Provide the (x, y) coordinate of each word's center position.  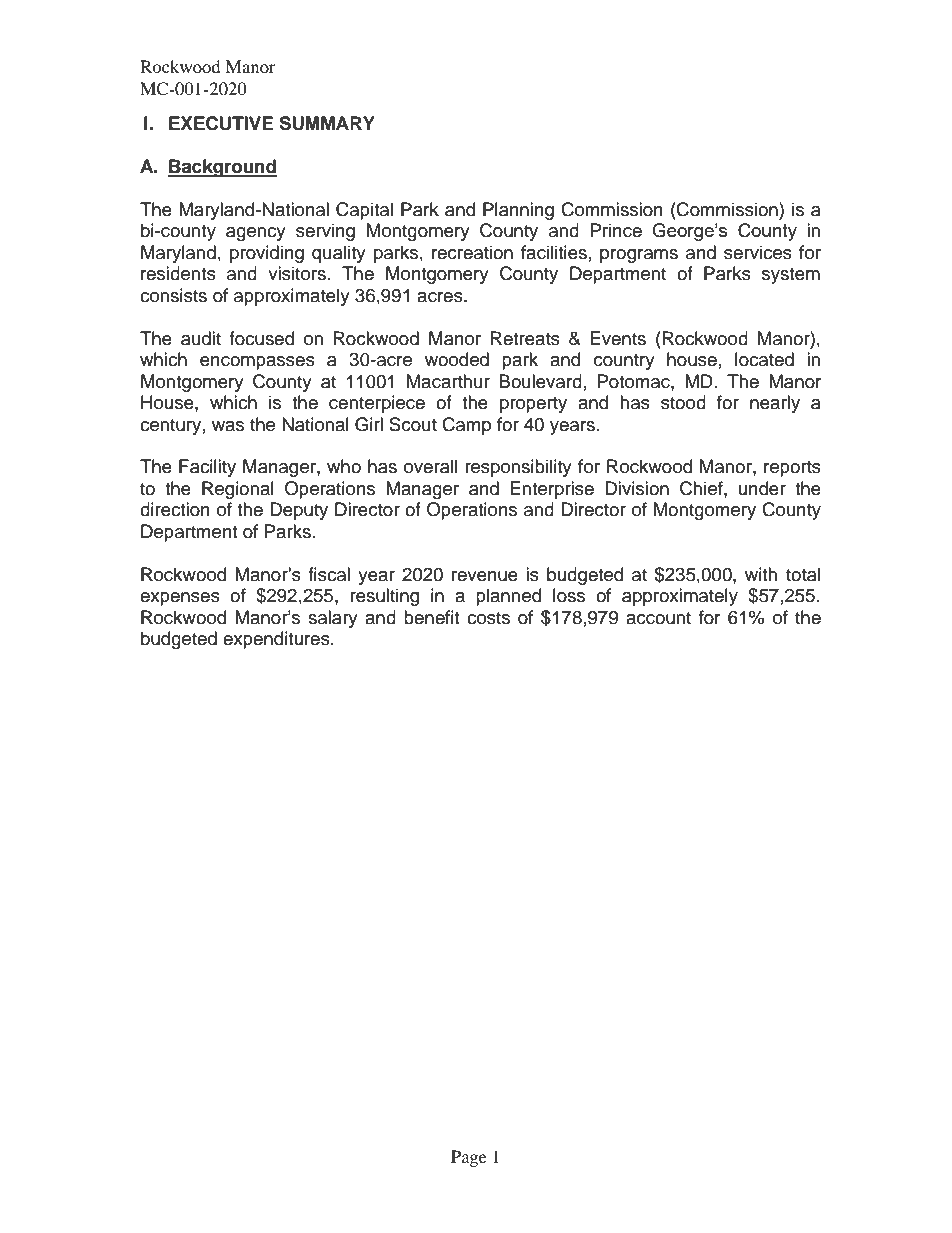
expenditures (277, 640)
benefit (431, 617)
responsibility (518, 468)
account (658, 618)
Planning (518, 211)
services (758, 252)
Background (222, 168)
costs (488, 618)
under (762, 488)
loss (569, 595)
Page (469, 1158)
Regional (238, 490)
